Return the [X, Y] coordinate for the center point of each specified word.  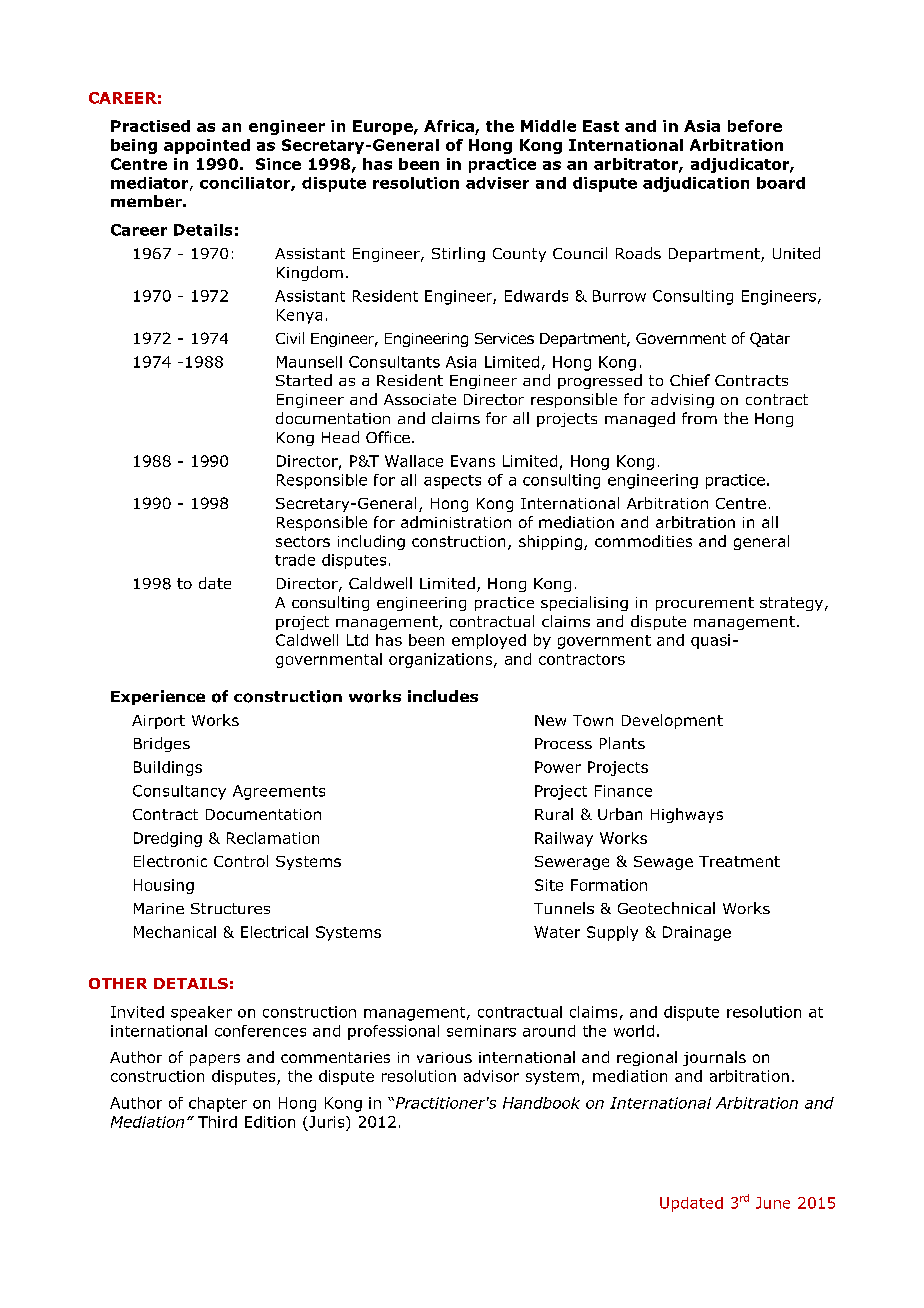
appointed [207, 146]
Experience [158, 697]
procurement [705, 604]
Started [304, 380]
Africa [449, 126]
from [699, 418]
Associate [420, 399]
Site [549, 885]
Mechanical [175, 932]
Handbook [541, 1103]
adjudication [696, 184]
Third [217, 1122]
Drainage [697, 933]
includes [443, 696]
